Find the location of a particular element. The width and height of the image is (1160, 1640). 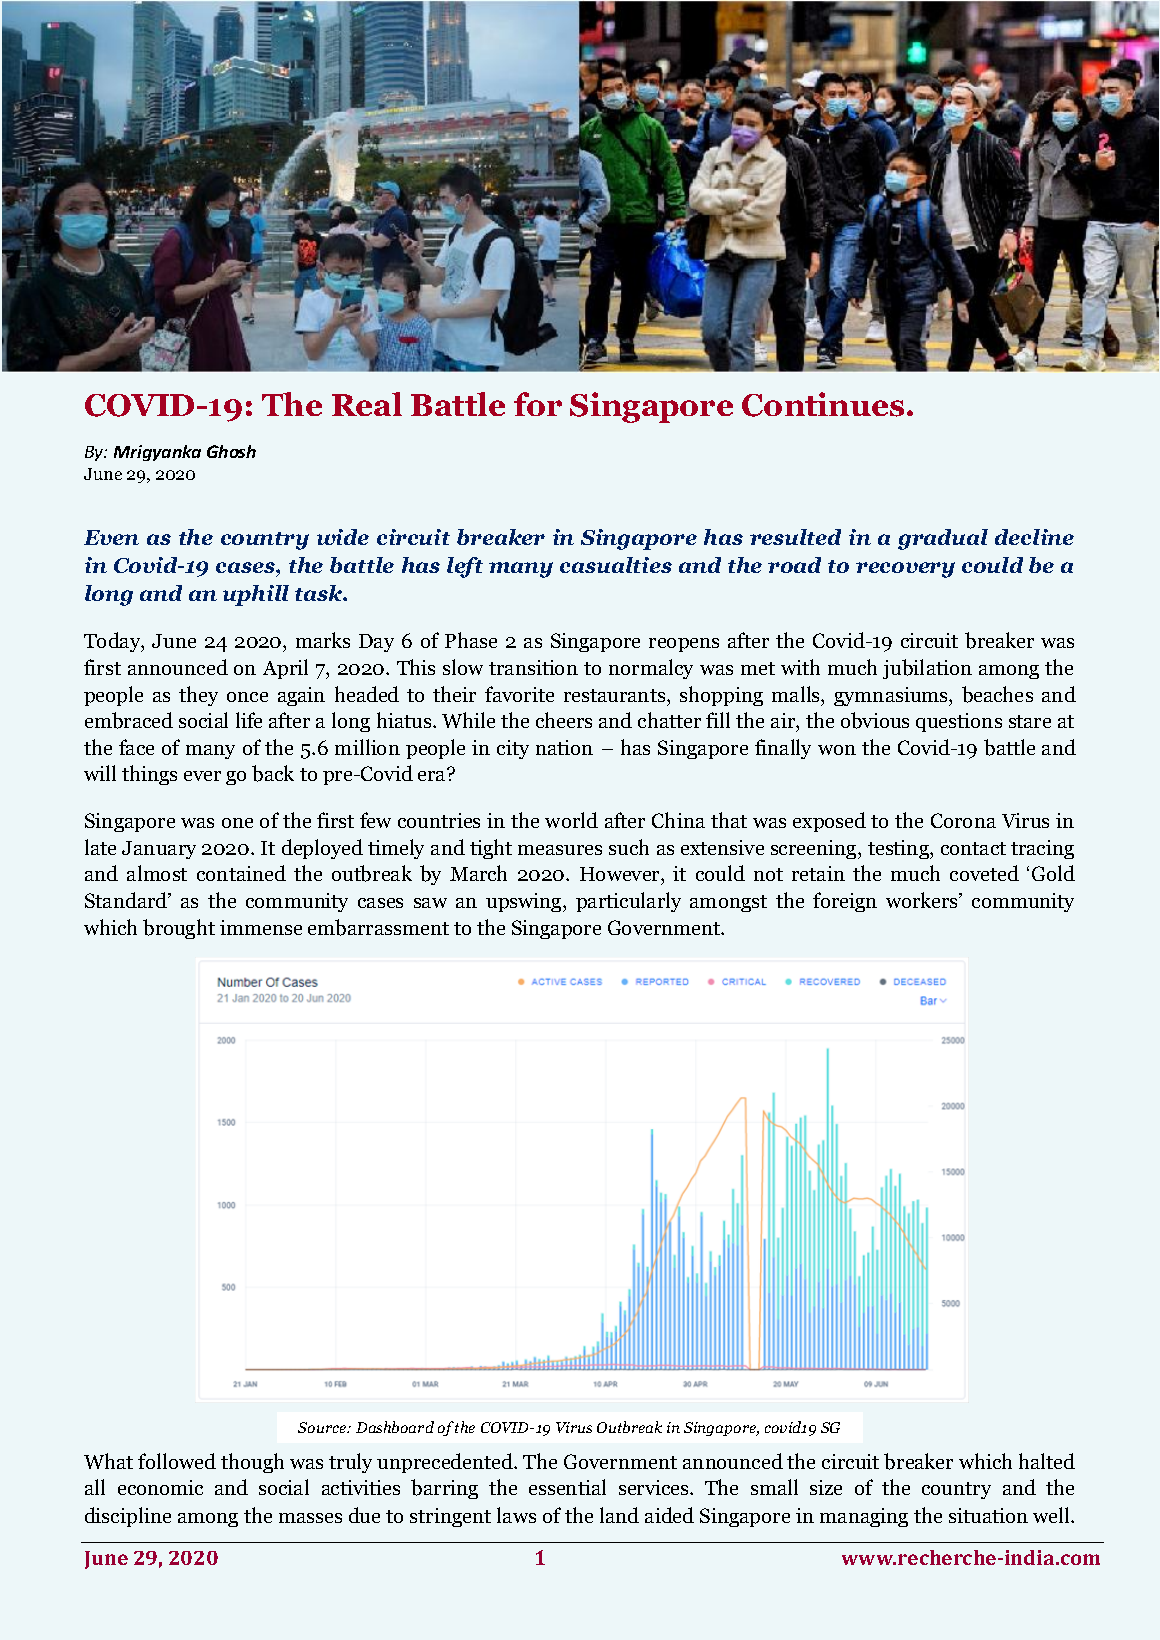

workers is located at coordinates (923, 900).
